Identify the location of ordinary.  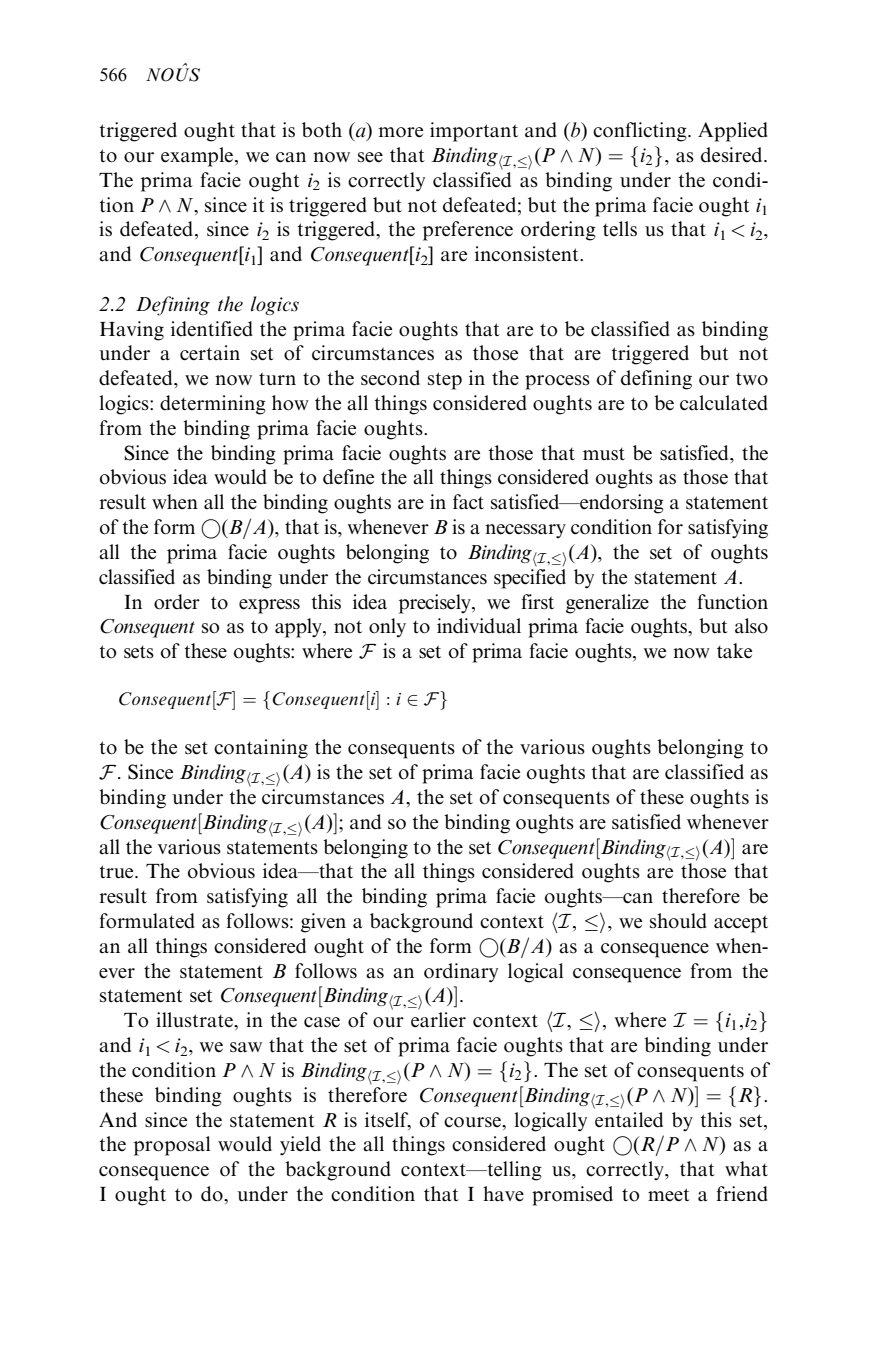
(461, 973).
